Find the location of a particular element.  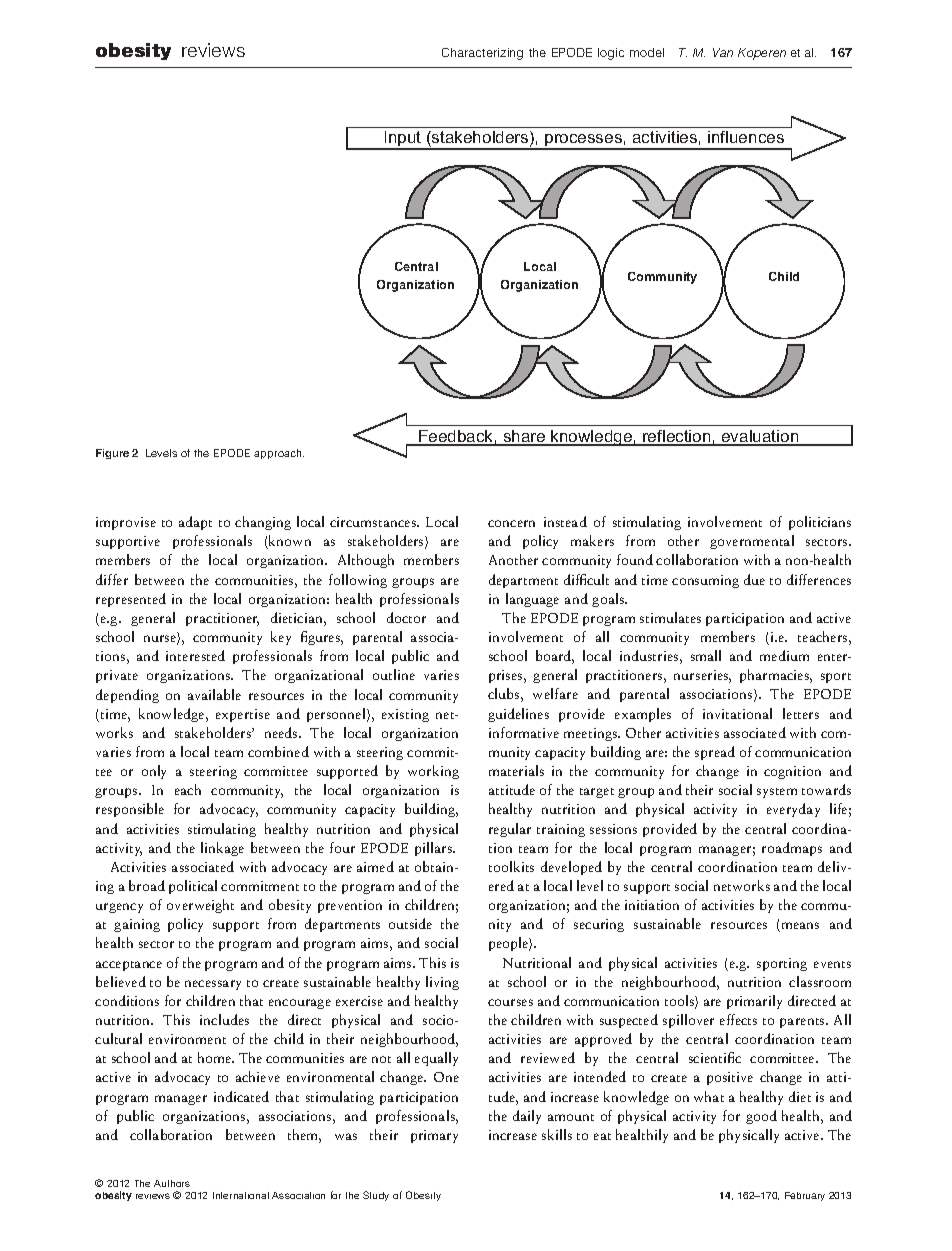

roadmaps is located at coordinates (792, 849).
